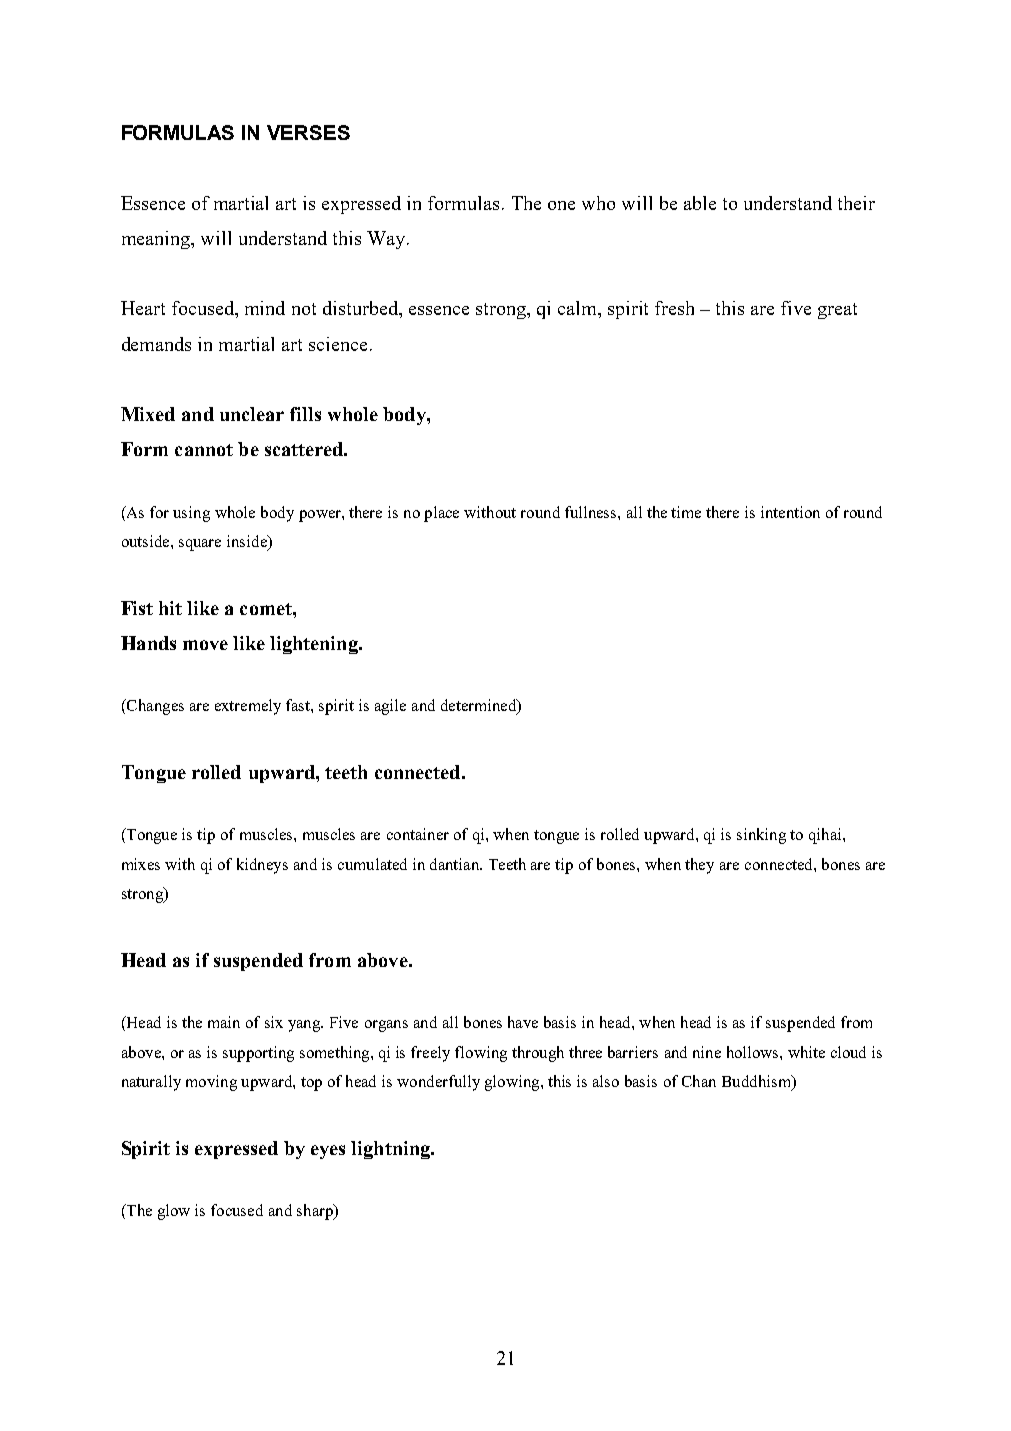  Describe the element at coordinates (205, 645) in the image. I see `move` at that location.
